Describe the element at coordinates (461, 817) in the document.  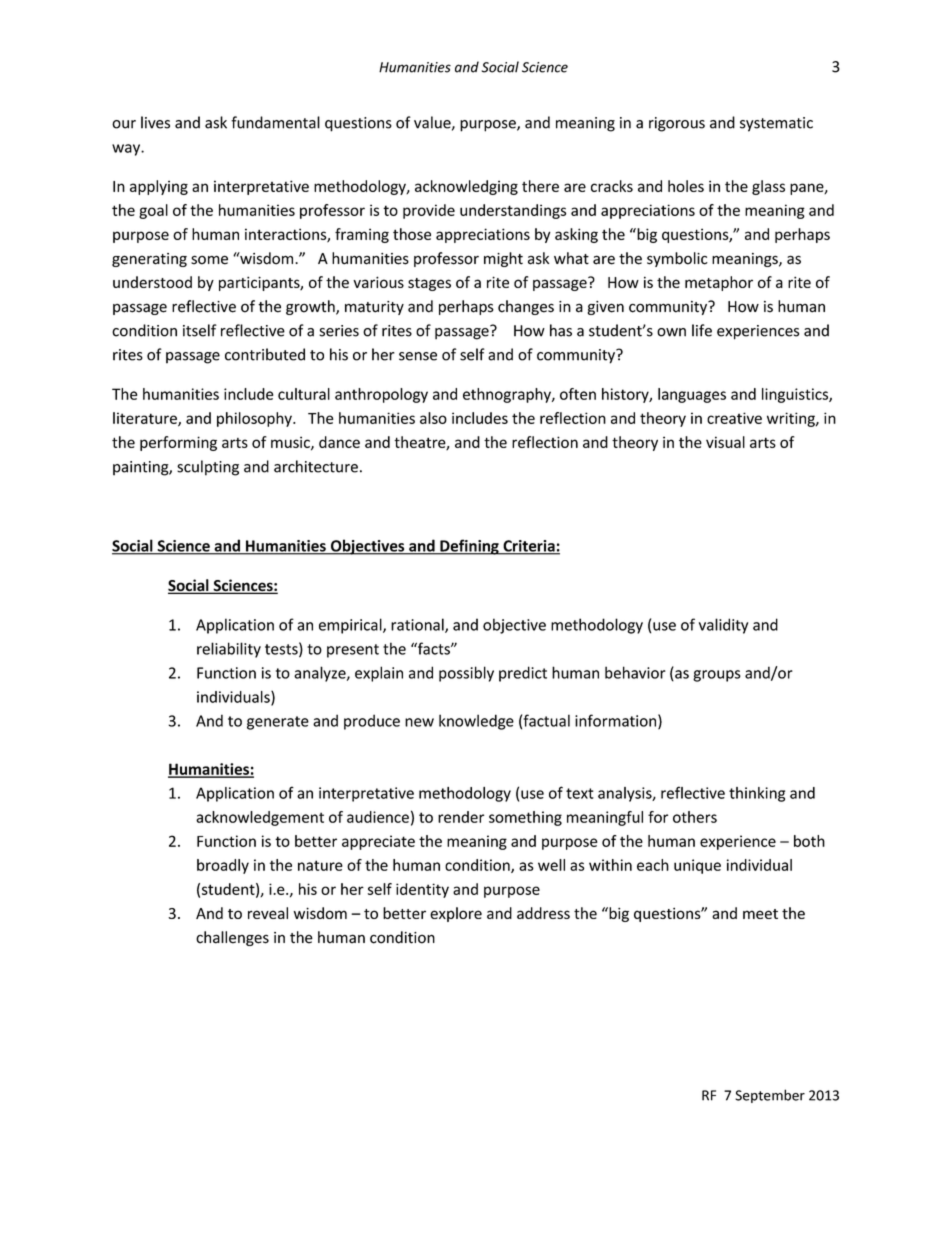
I see `render` at that location.
